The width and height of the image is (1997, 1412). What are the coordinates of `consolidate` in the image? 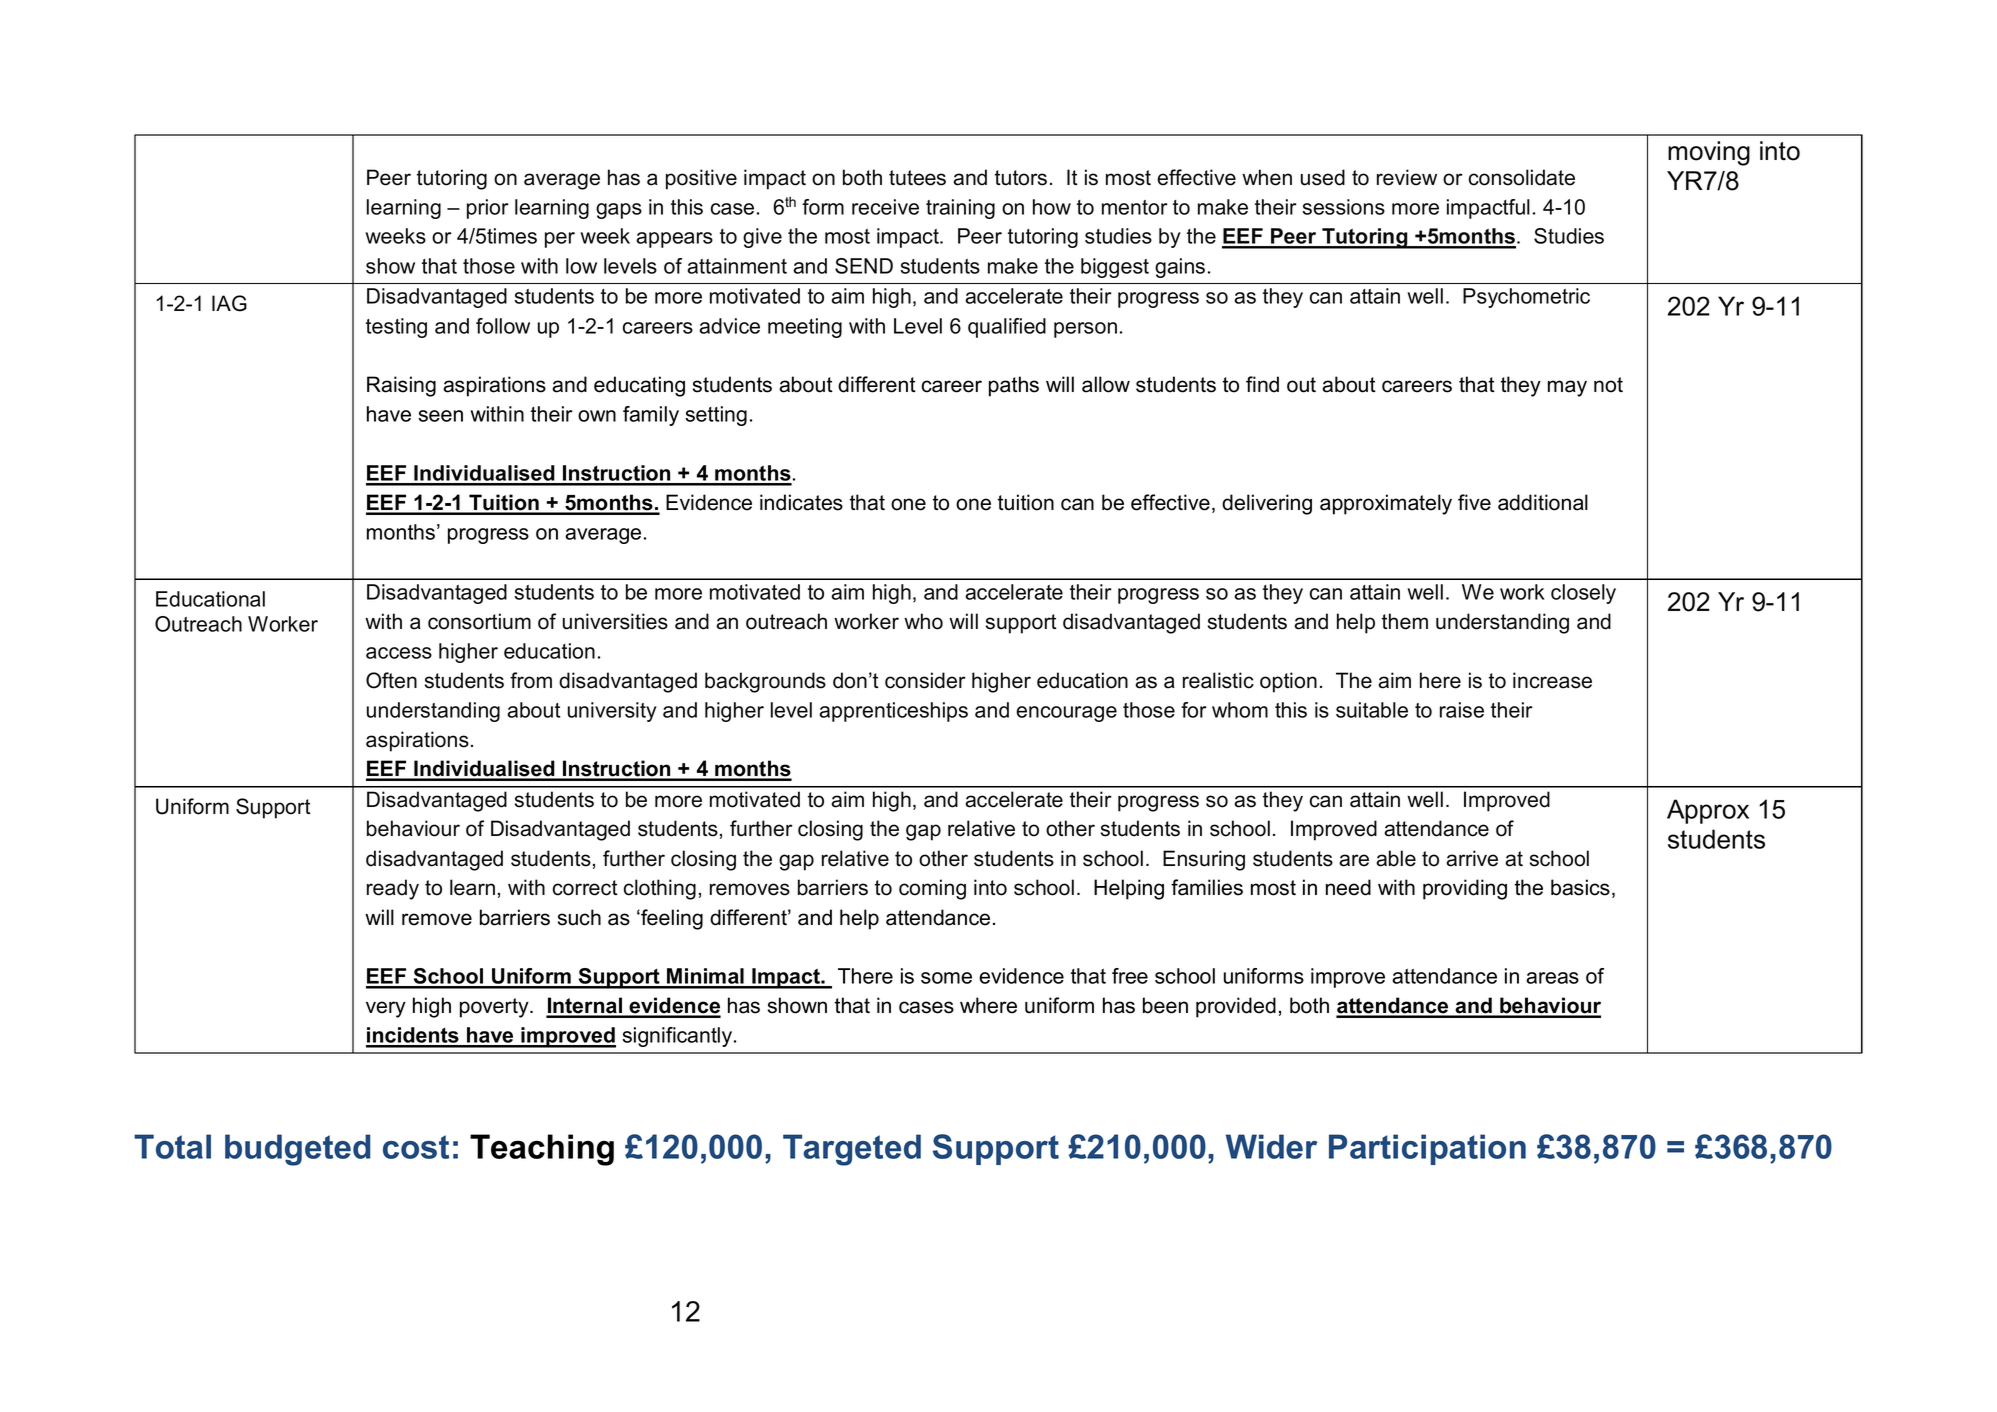 It's located at (1522, 177).
